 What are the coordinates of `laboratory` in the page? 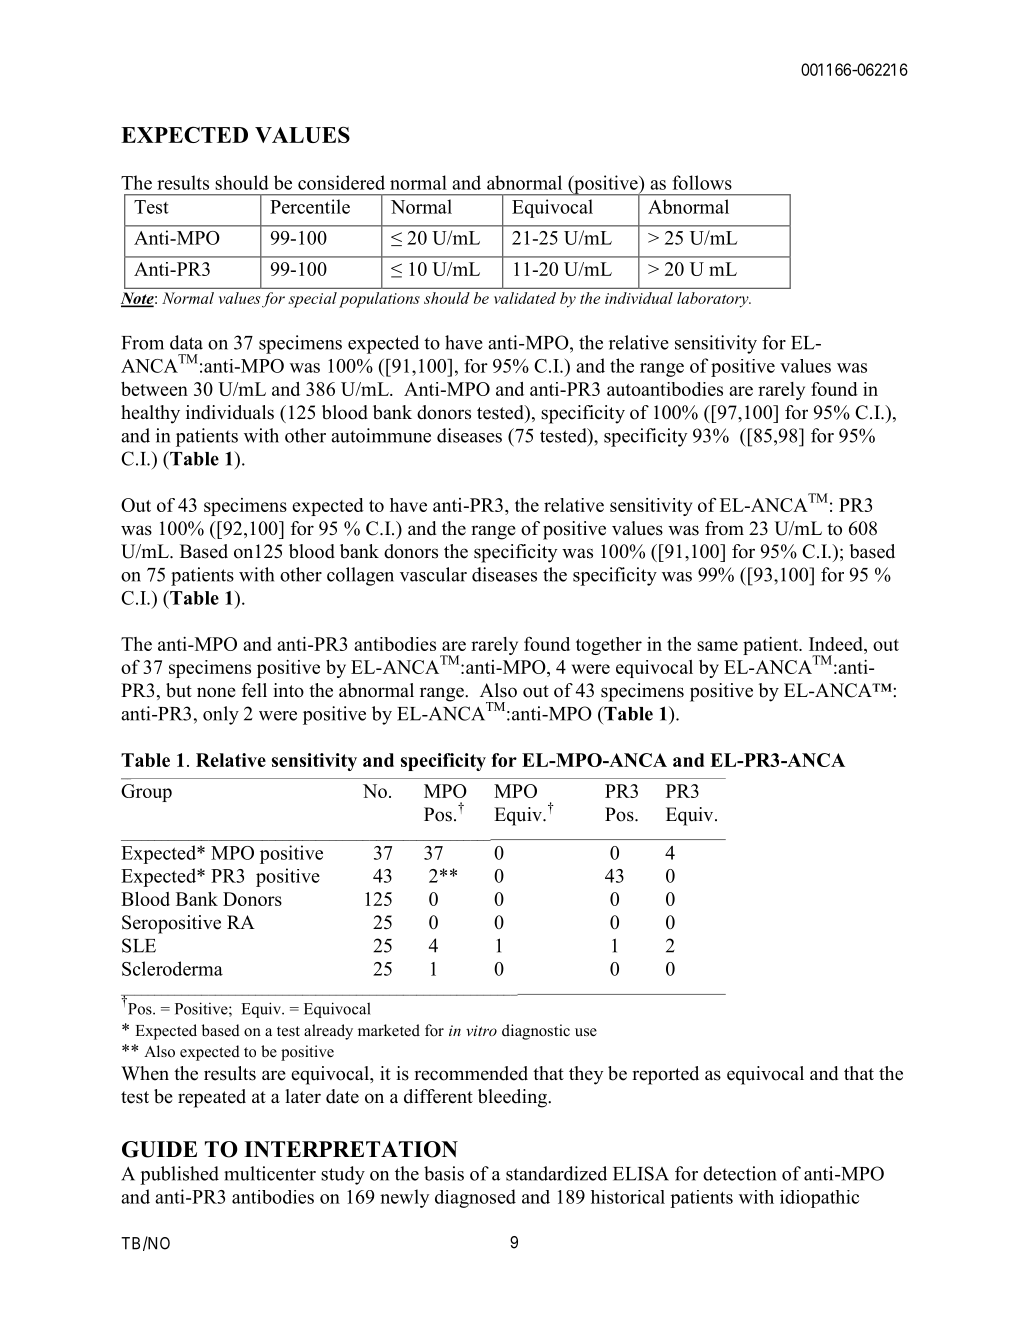 It's located at (714, 300).
